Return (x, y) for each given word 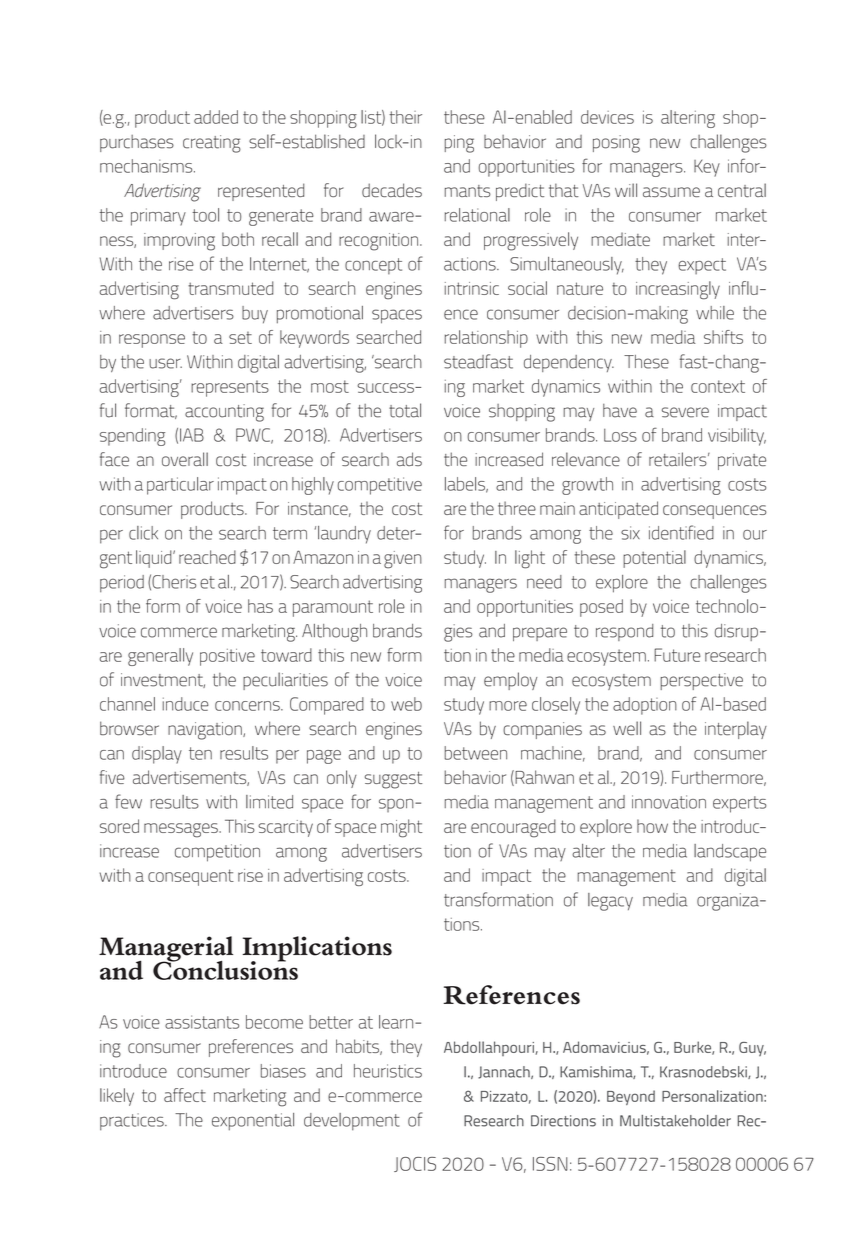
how (652, 826)
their (405, 117)
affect (185, 1095)
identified (681, 532)
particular (180, 486)
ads (409, 459)
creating (212, 144)
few (128, 801)
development (351, 1122)
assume (671, 192)
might (401, 828)
